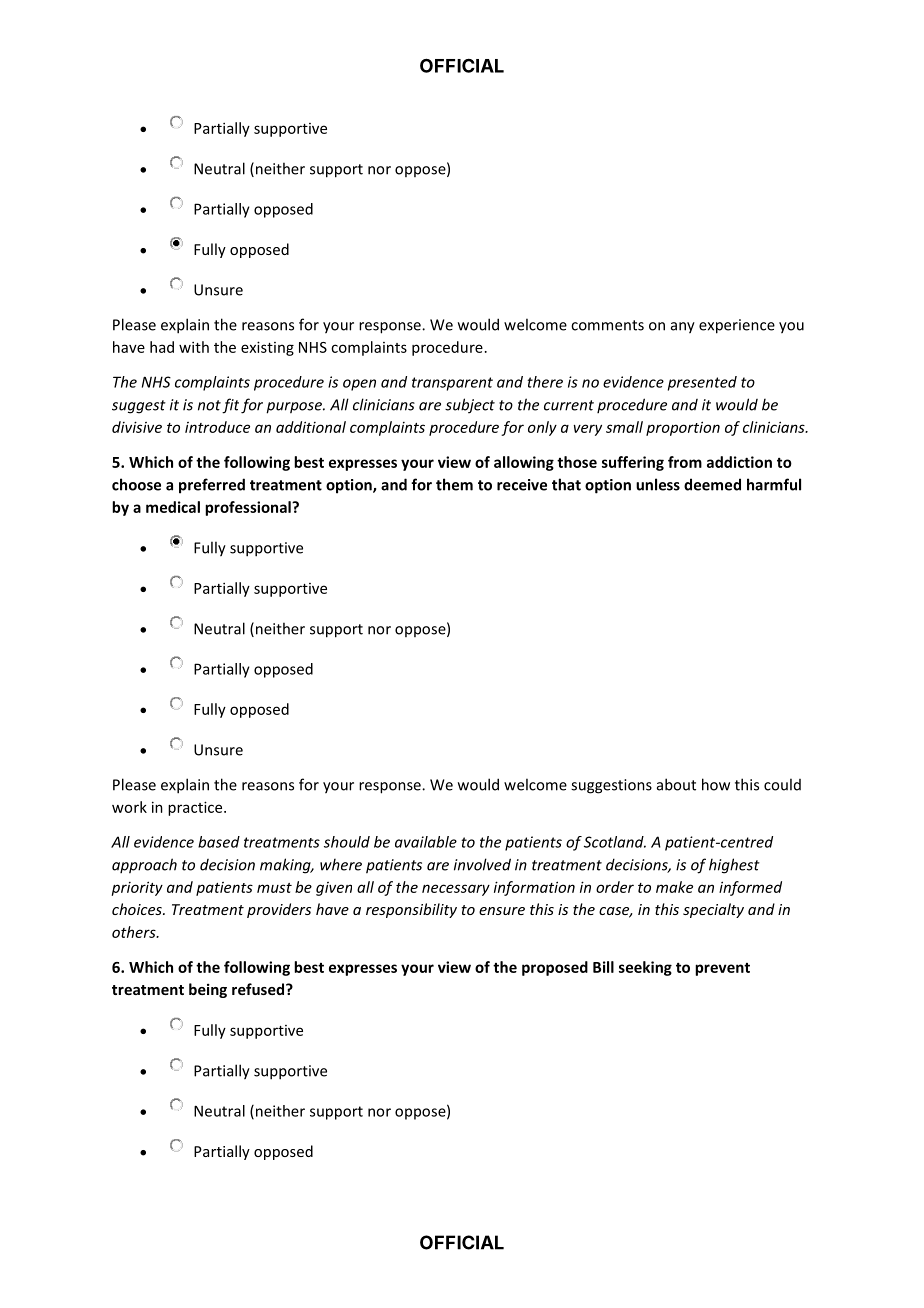  What do you see at coordinates (196, 808) in the screenshot?
I see `practice` at bounding box center [196, 808].
